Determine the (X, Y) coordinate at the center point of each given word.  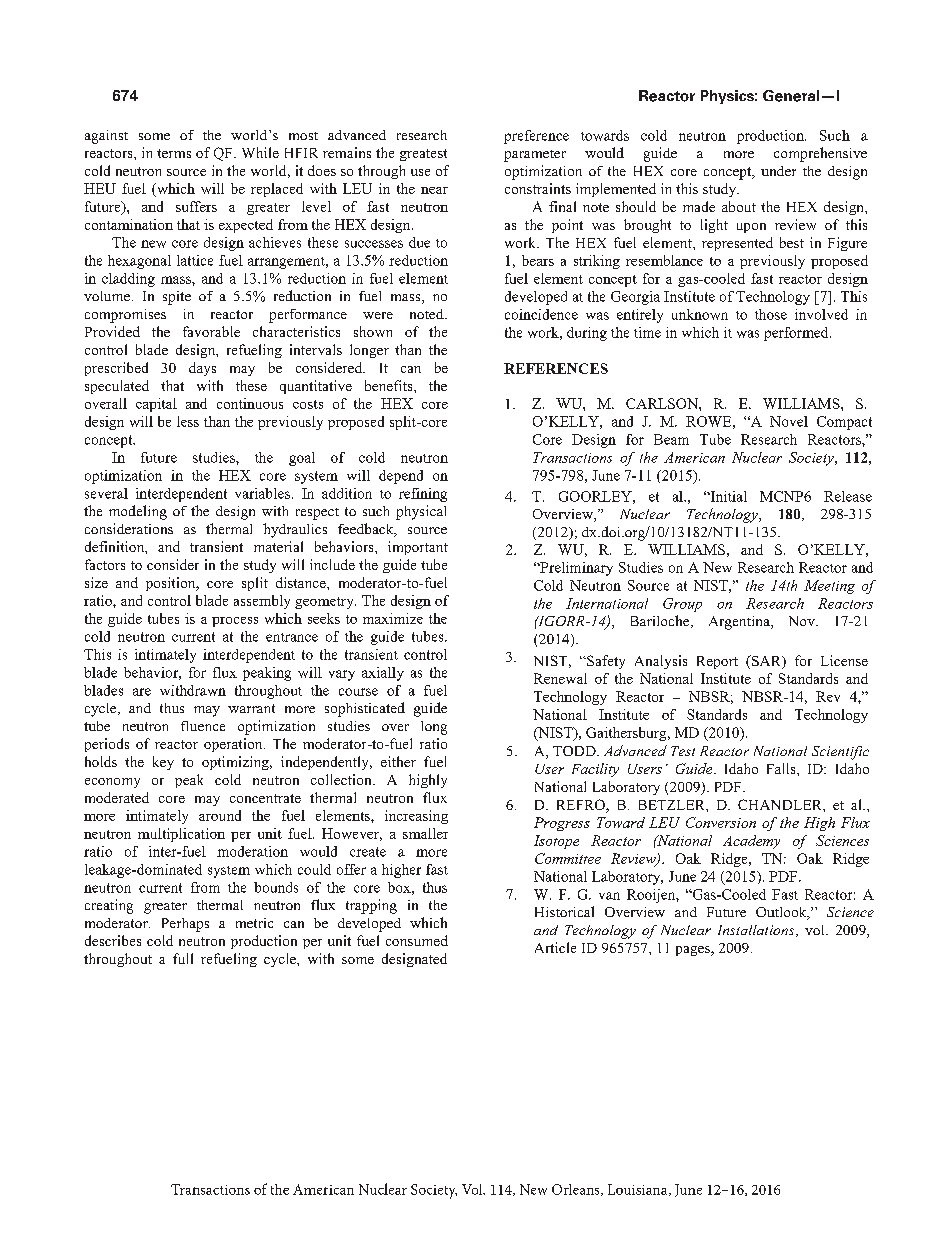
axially (383, 674)
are (142, 692)
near (434, 190)
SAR (767, 662)
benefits (390, 385)
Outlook (782, 913)
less (188, 421)
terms (174, 153)
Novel (789, 421)
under (778, 171)
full (183, 958)
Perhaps (185, 925)
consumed (417, 940)
